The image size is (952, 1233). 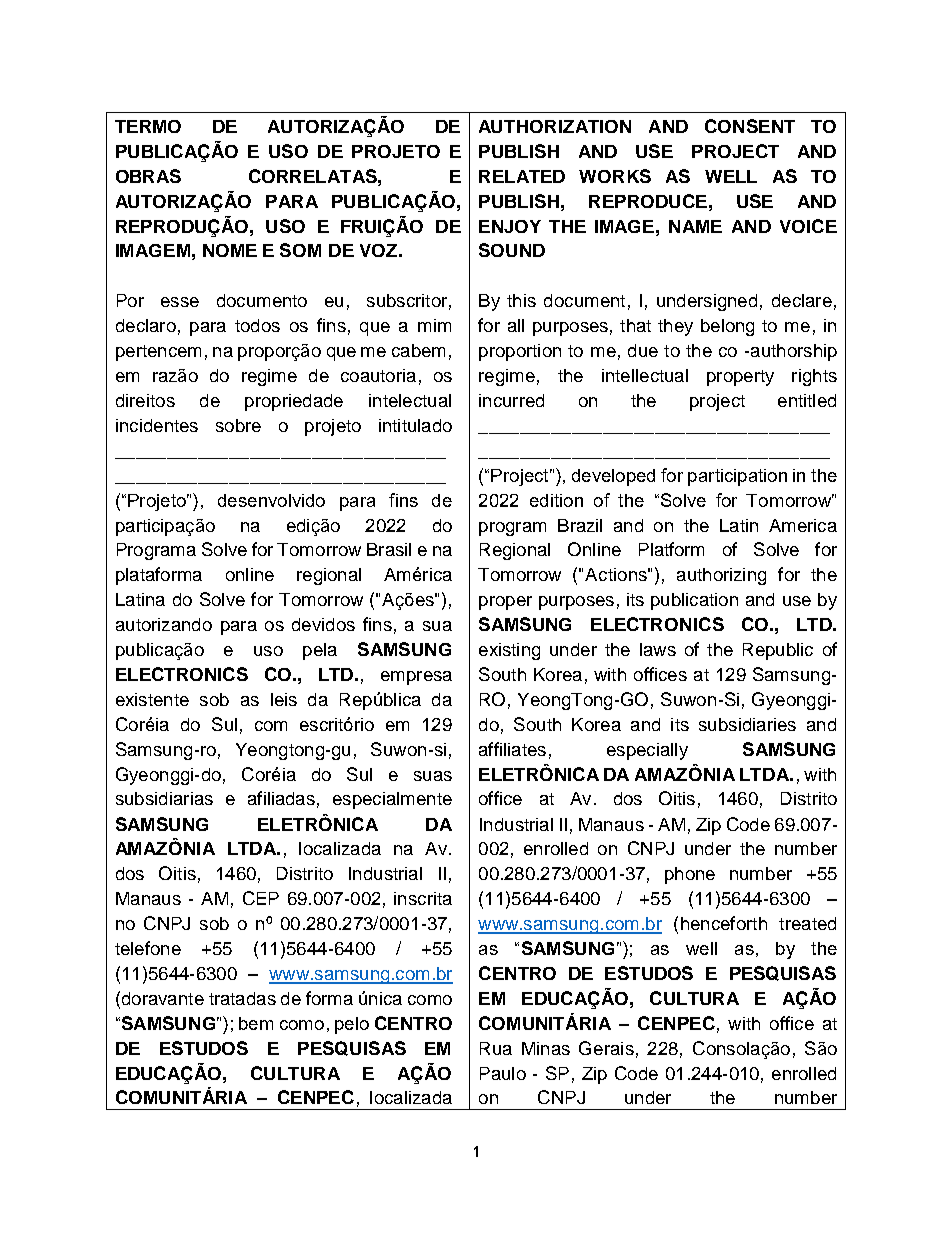 I want to click on authorizing, so click(x=721, y=576).
